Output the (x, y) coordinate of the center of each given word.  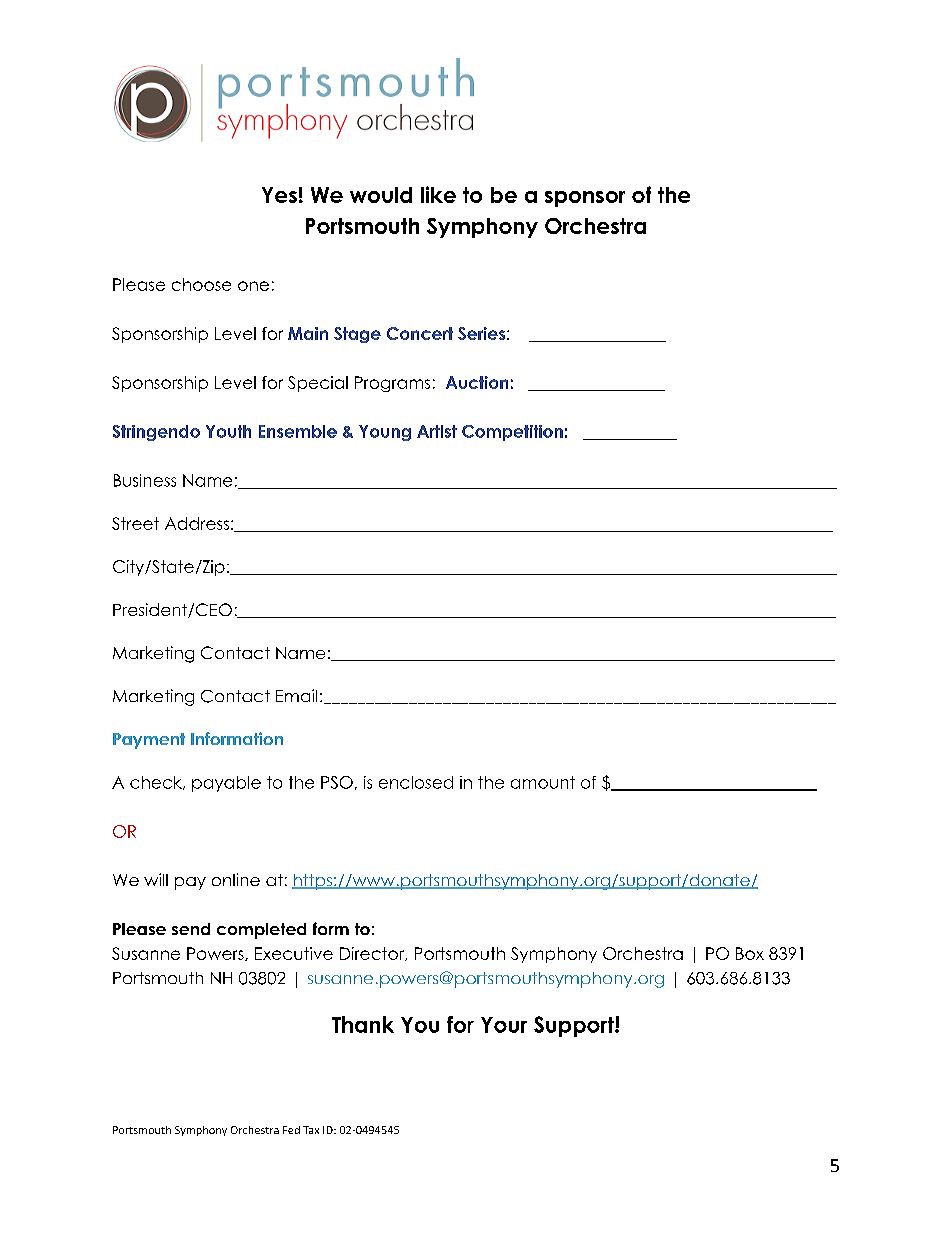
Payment (149, 741)
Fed (291, 1130)
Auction (477, 382)
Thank (363, 1024)
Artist (437, 431)
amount (543, 782)
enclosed (416, 782)
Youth (228, 431)
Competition (512, 433)
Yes (279, 195)
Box (750, 953)
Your (504, 1025)
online (236, 879)
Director (373, 954)
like (438, 194)
